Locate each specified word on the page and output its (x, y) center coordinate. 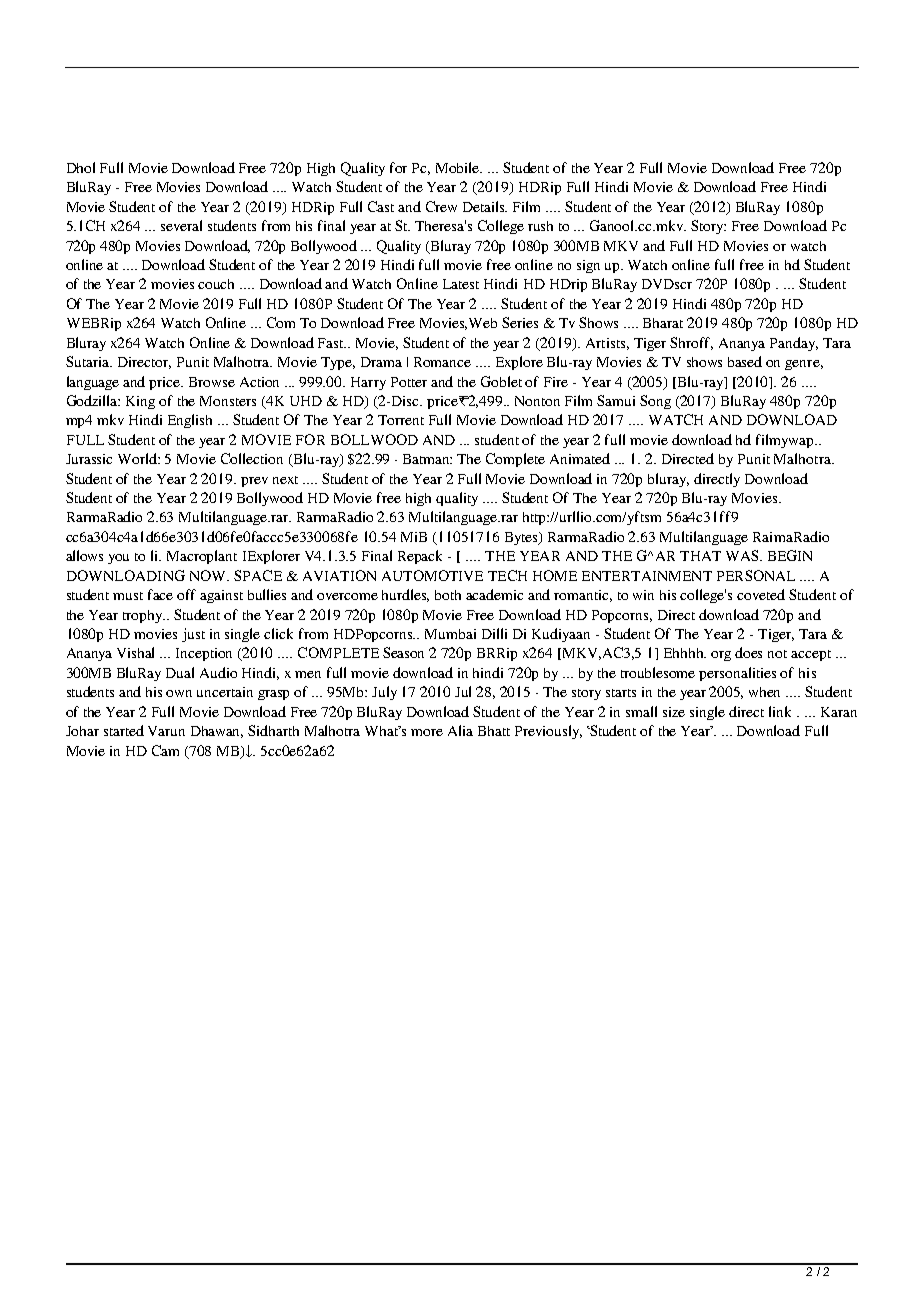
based (745, 361)
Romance (442, 362)
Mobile (459, 167)
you (118, 559)
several (181, 225)
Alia (460, 730)
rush (540, 226)
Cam (165, 750)
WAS (743, 555)
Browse (212, 382)
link (780, 711)
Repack (420, 557)
